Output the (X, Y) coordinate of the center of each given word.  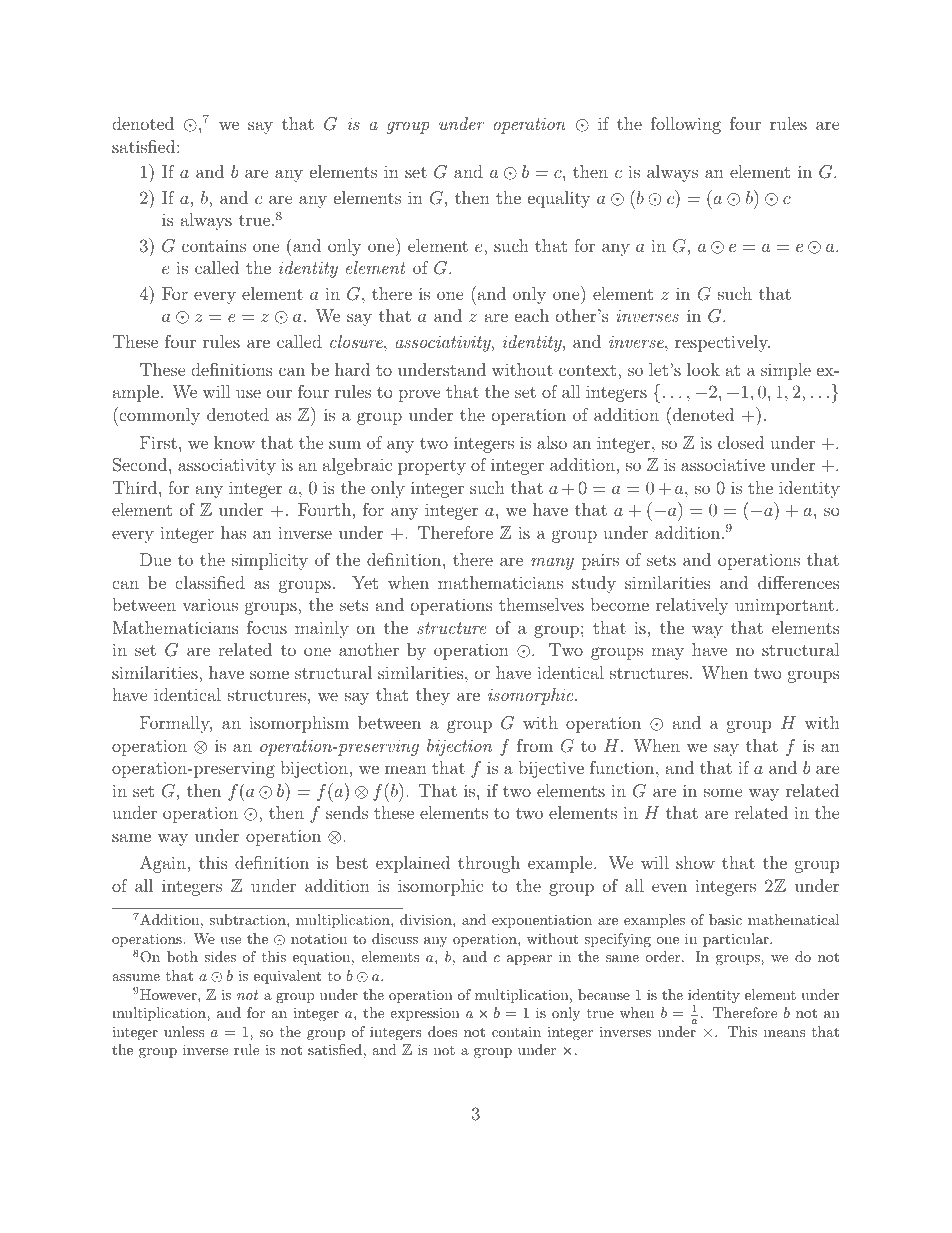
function (623, 767)
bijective (551, 769)
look (703, 369)
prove (419, 395)
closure (357, 341)
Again (163, 864)
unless (184, 1031)
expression (425, 1014)
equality (559, 199)
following (686, 125)
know (234, 442)
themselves (541, 604)
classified (210, 582)
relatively (692, 606)
